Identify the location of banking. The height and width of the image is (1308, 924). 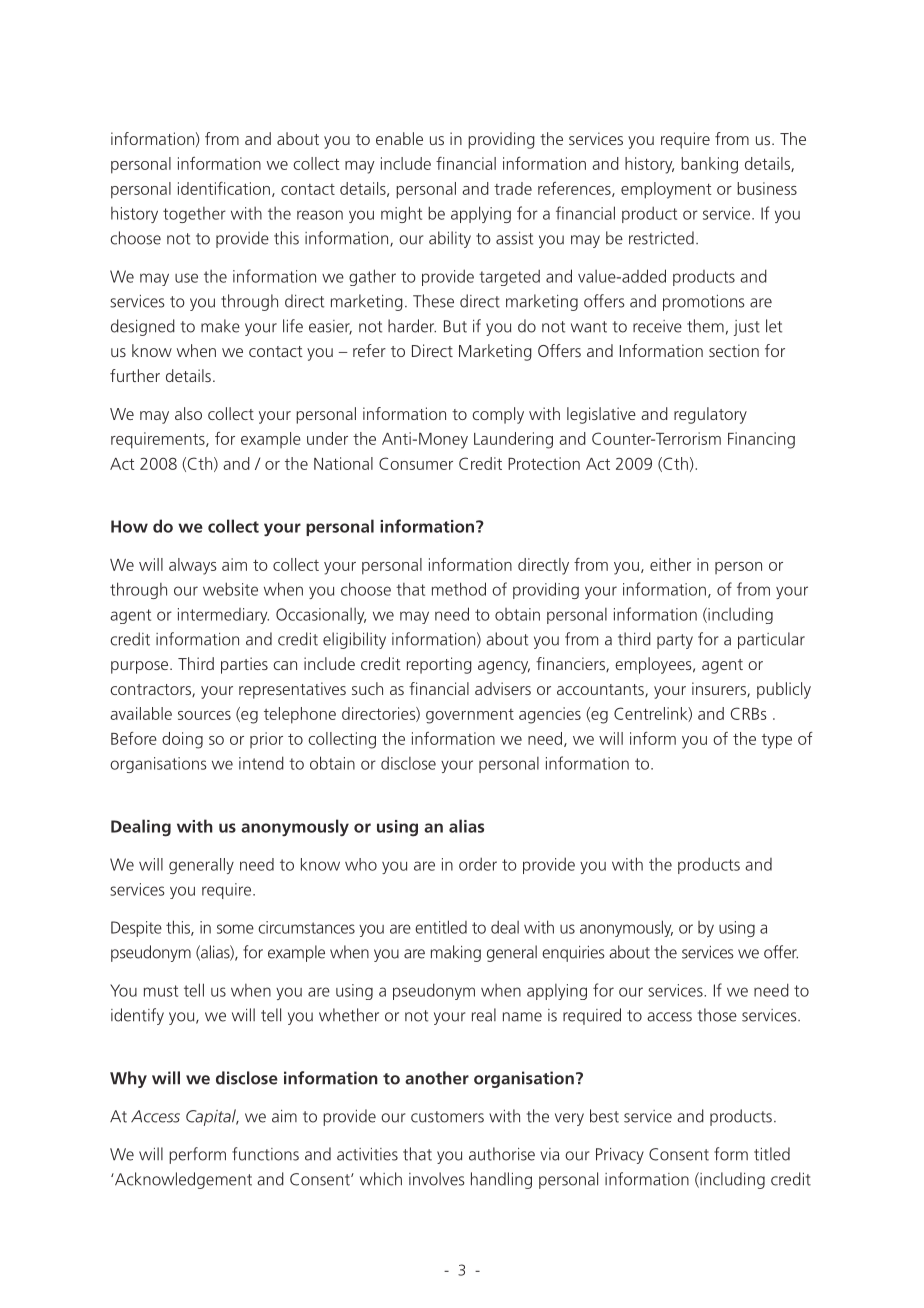
(709, 165).
